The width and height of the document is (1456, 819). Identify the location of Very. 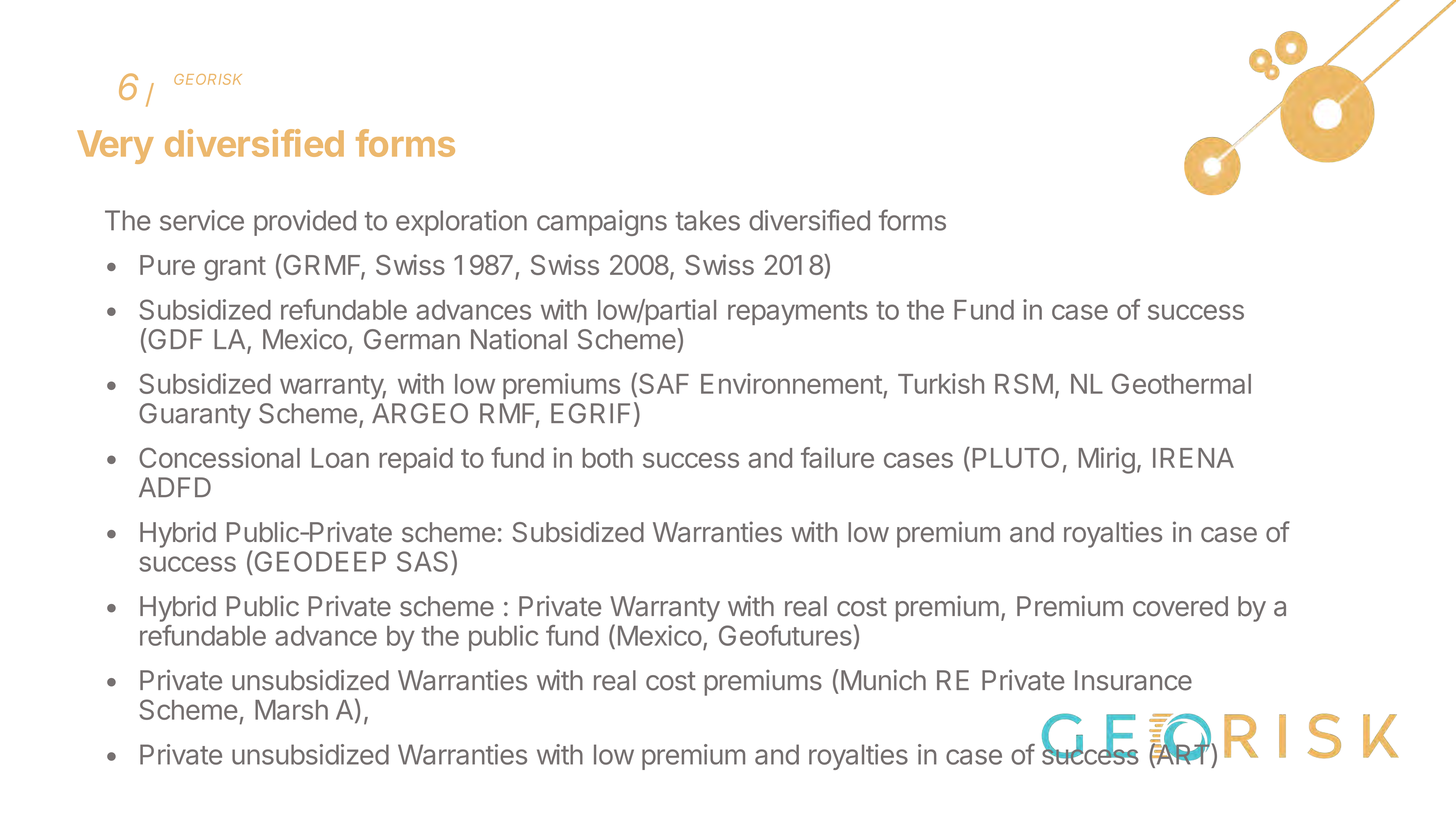
(115, 147).
